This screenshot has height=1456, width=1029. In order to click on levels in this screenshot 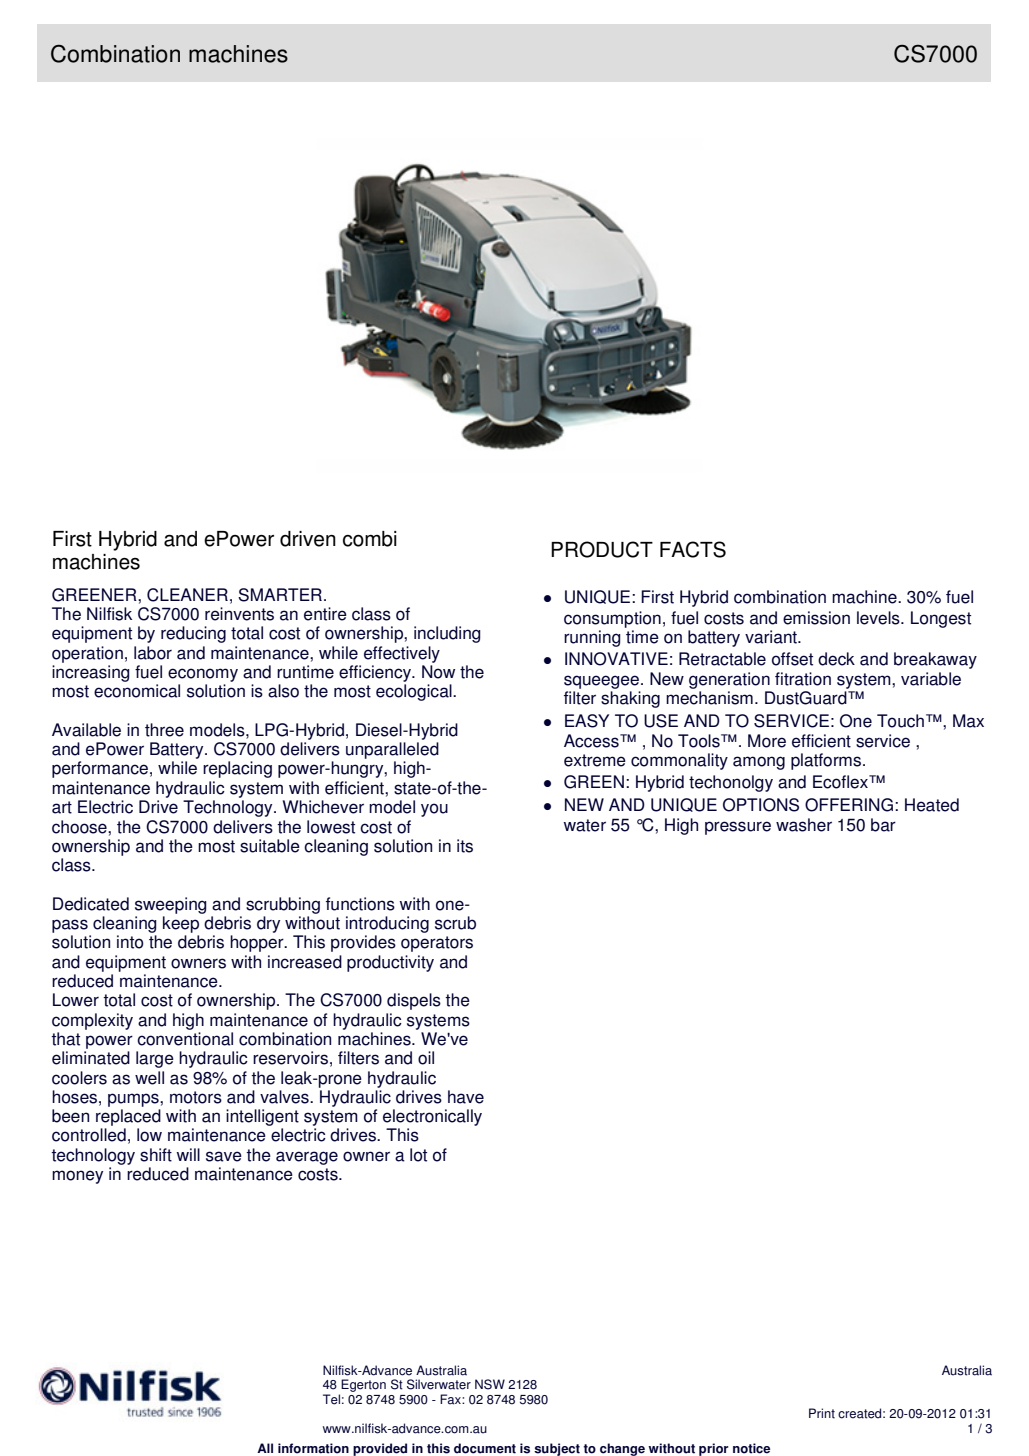, I will do `click(879, 618)`.
